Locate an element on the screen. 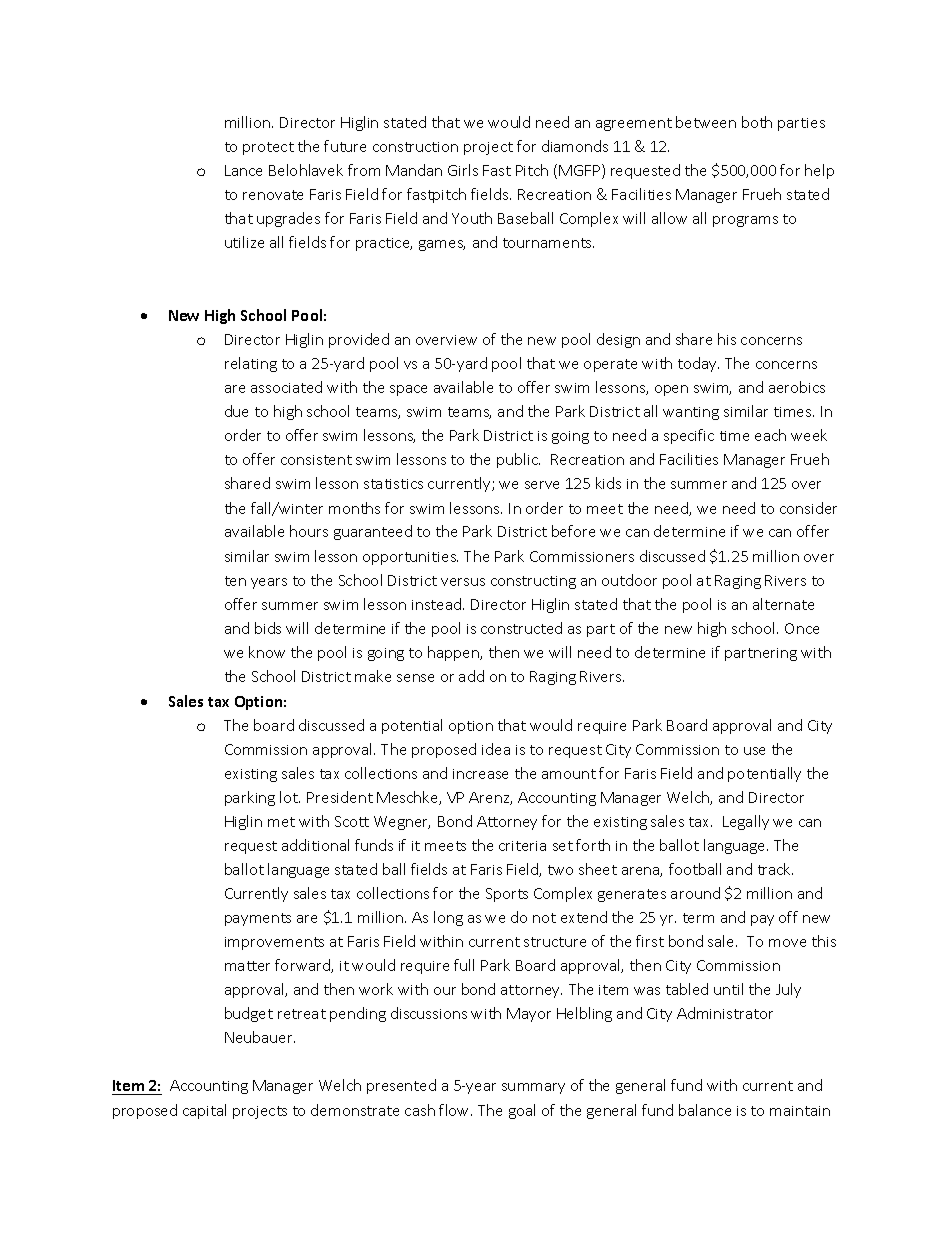 This screenshot has height=1233, width=952. protect is located at coordinates (268, 148).
